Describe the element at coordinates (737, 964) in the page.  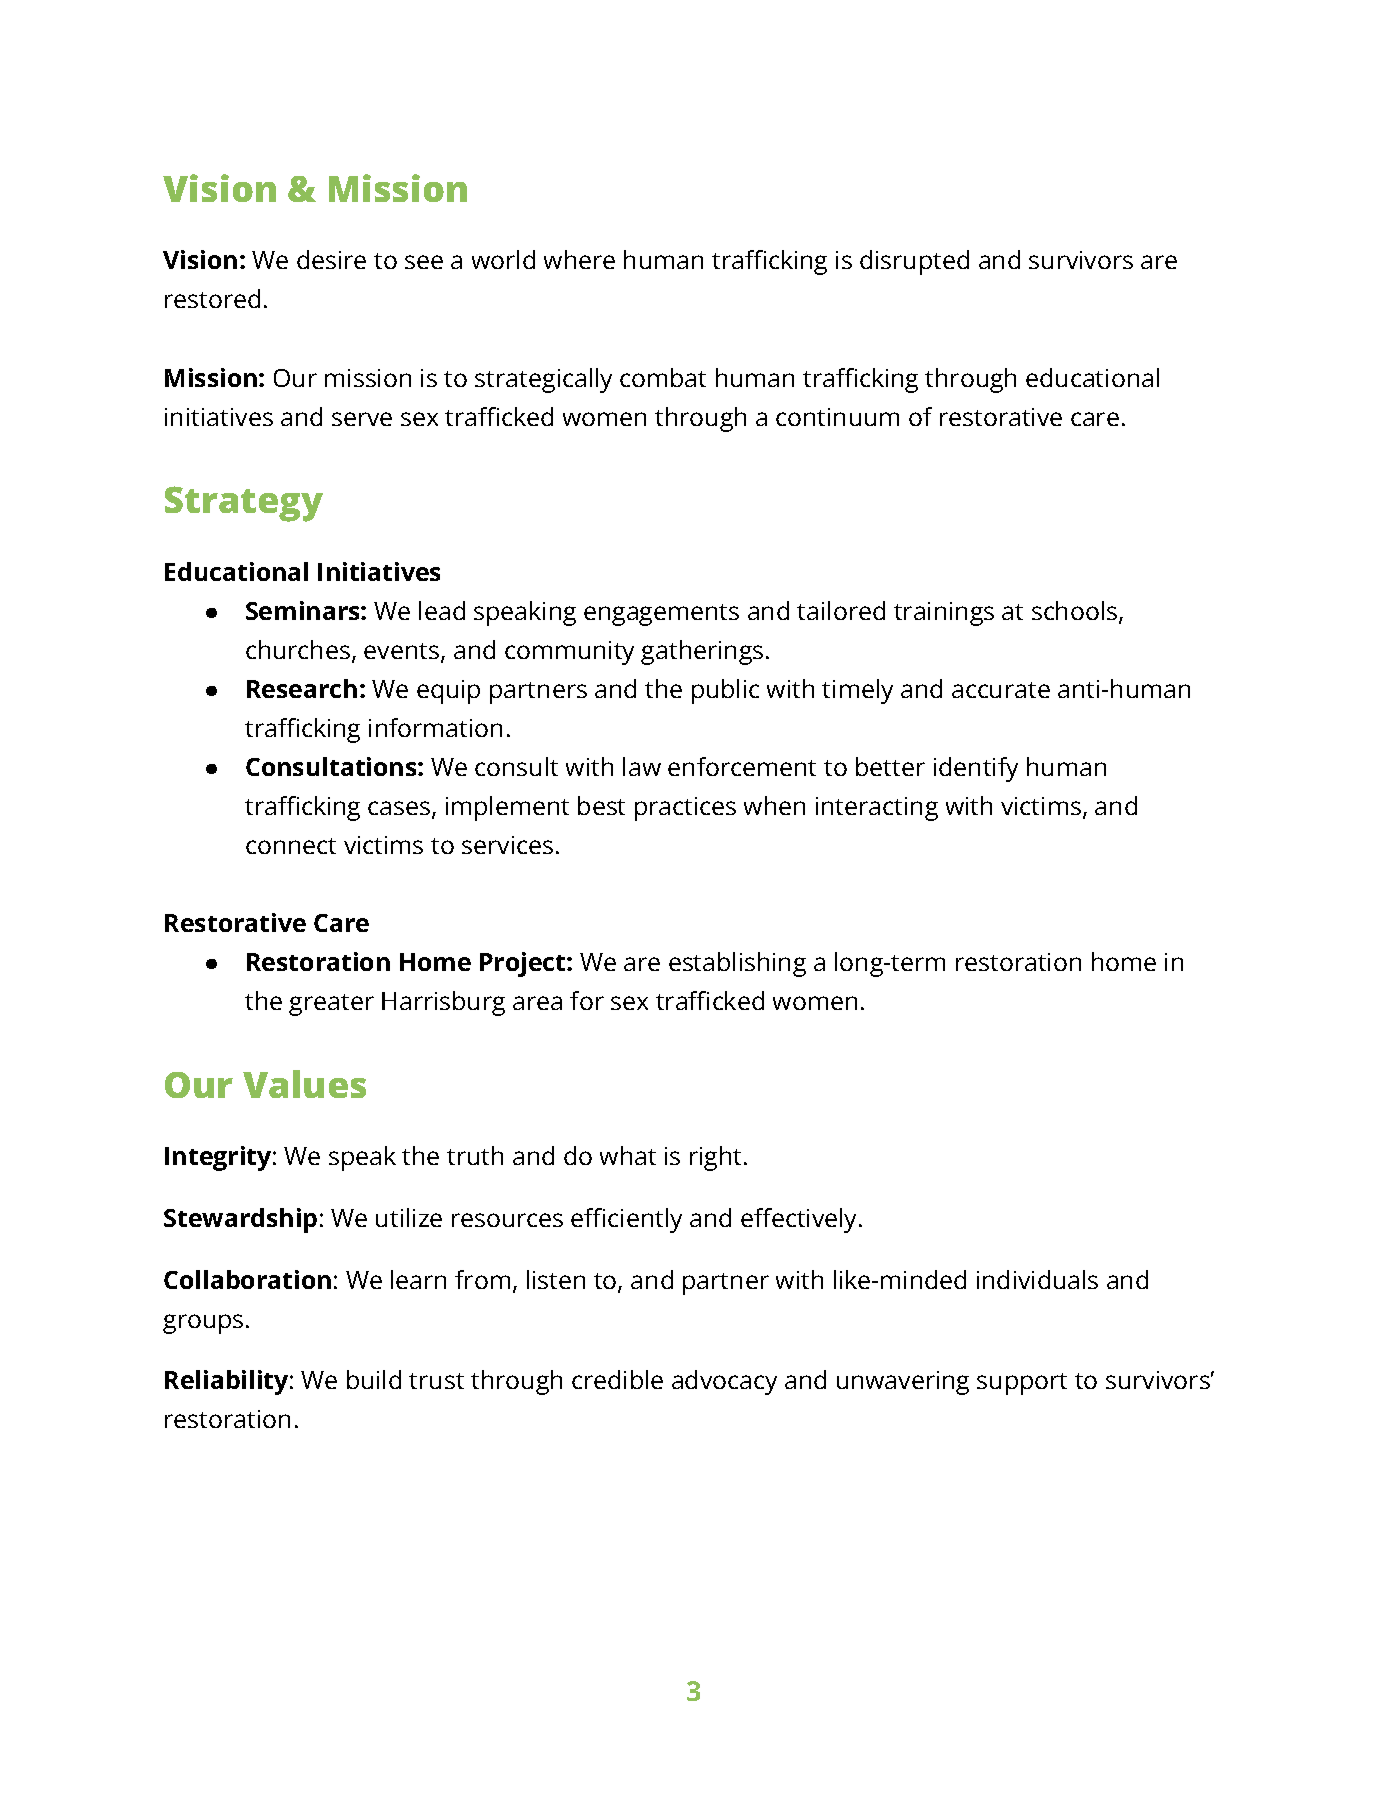
I see `establishing` at that location.
